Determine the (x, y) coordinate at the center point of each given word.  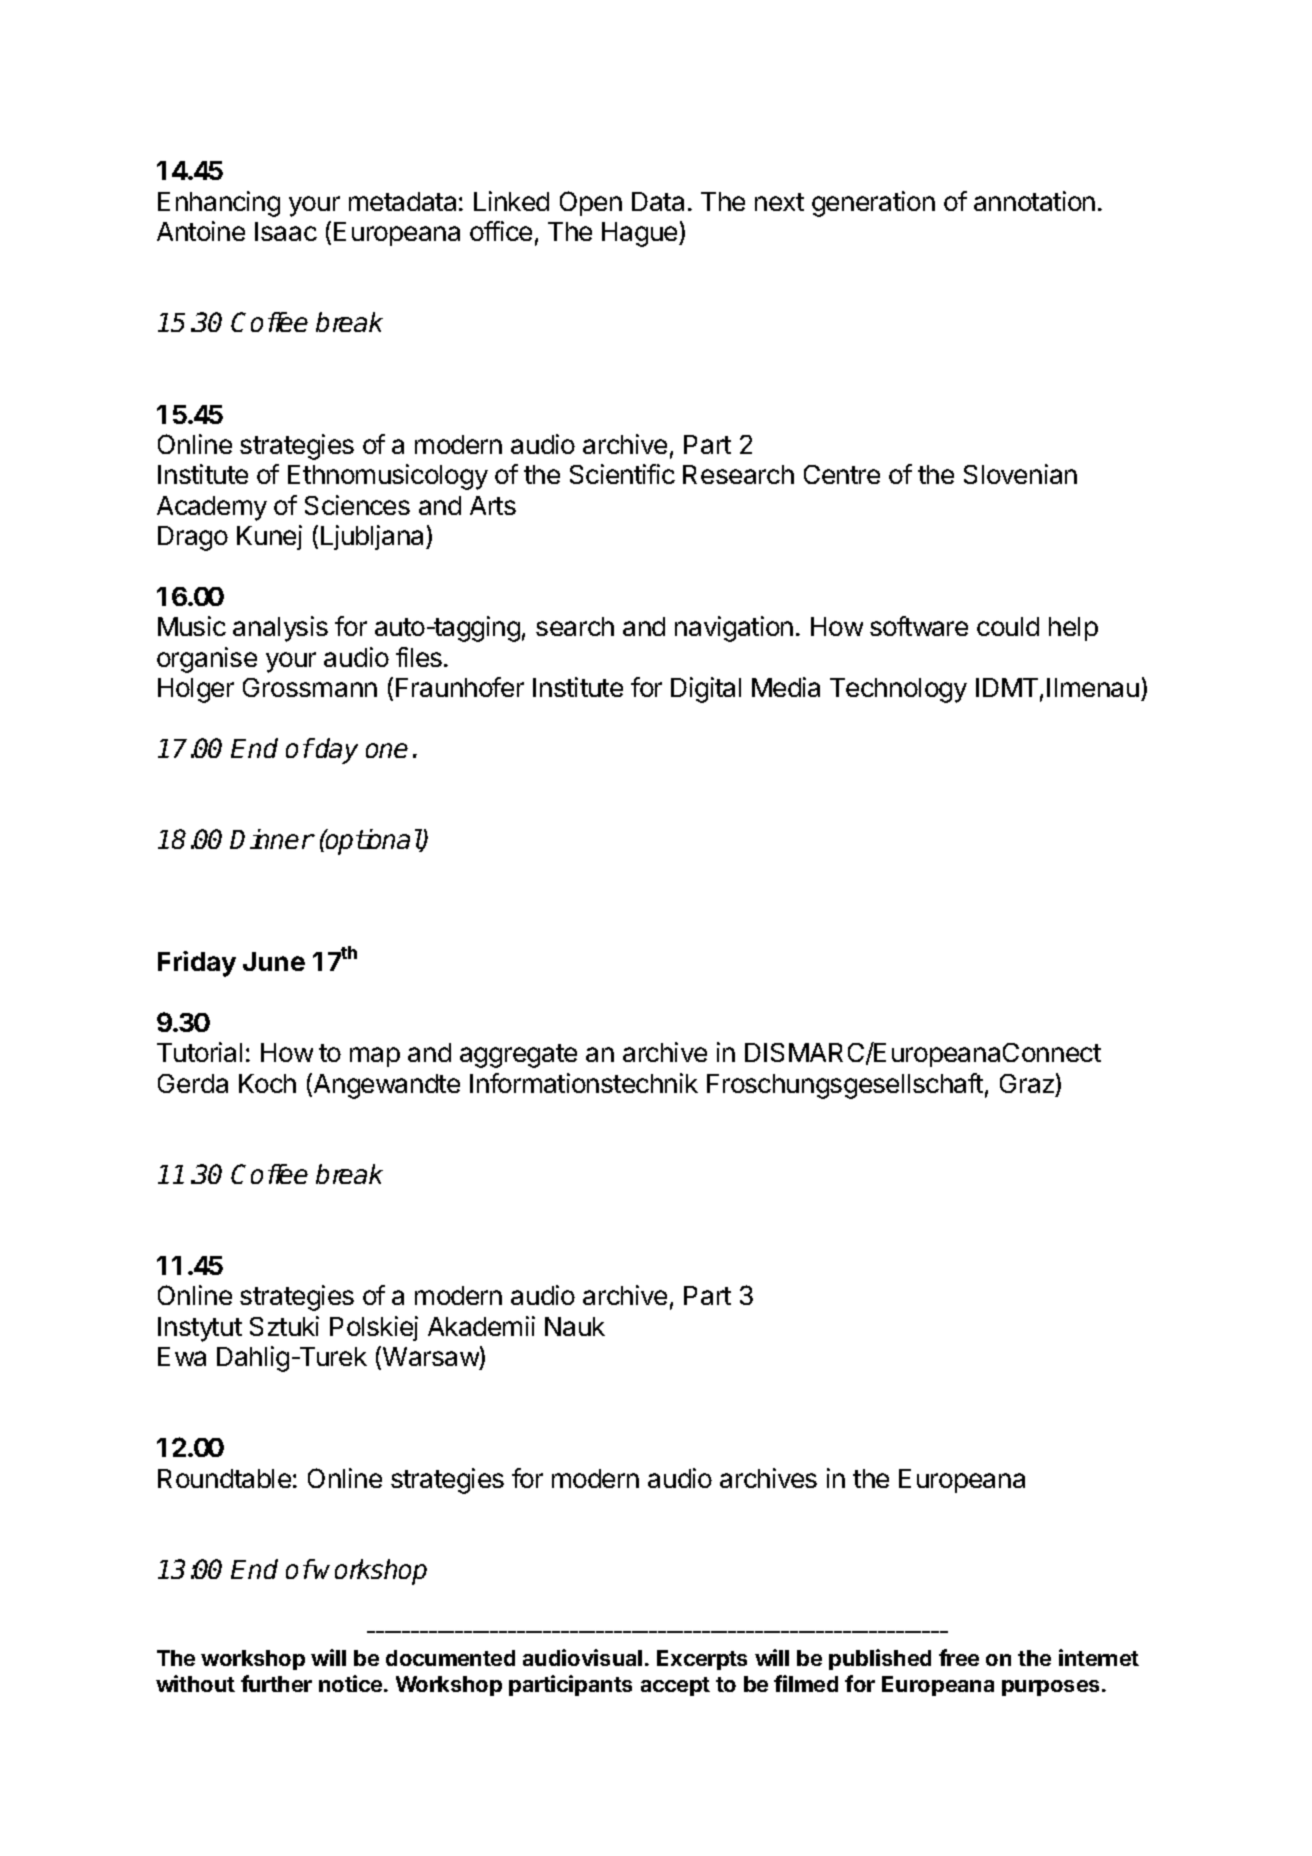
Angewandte (385, 1086)
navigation (734, 629)
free (959, 1657)
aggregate (518, 1056)
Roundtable (224, 1478)
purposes (1050, 1688)
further (276, 1683)
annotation (1034, 201)
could (1008, 626)
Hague (641, 234)
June (274, 961)
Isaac (286, 231)
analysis (280, 629)
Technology (898, 690)
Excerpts (702, 1660)
